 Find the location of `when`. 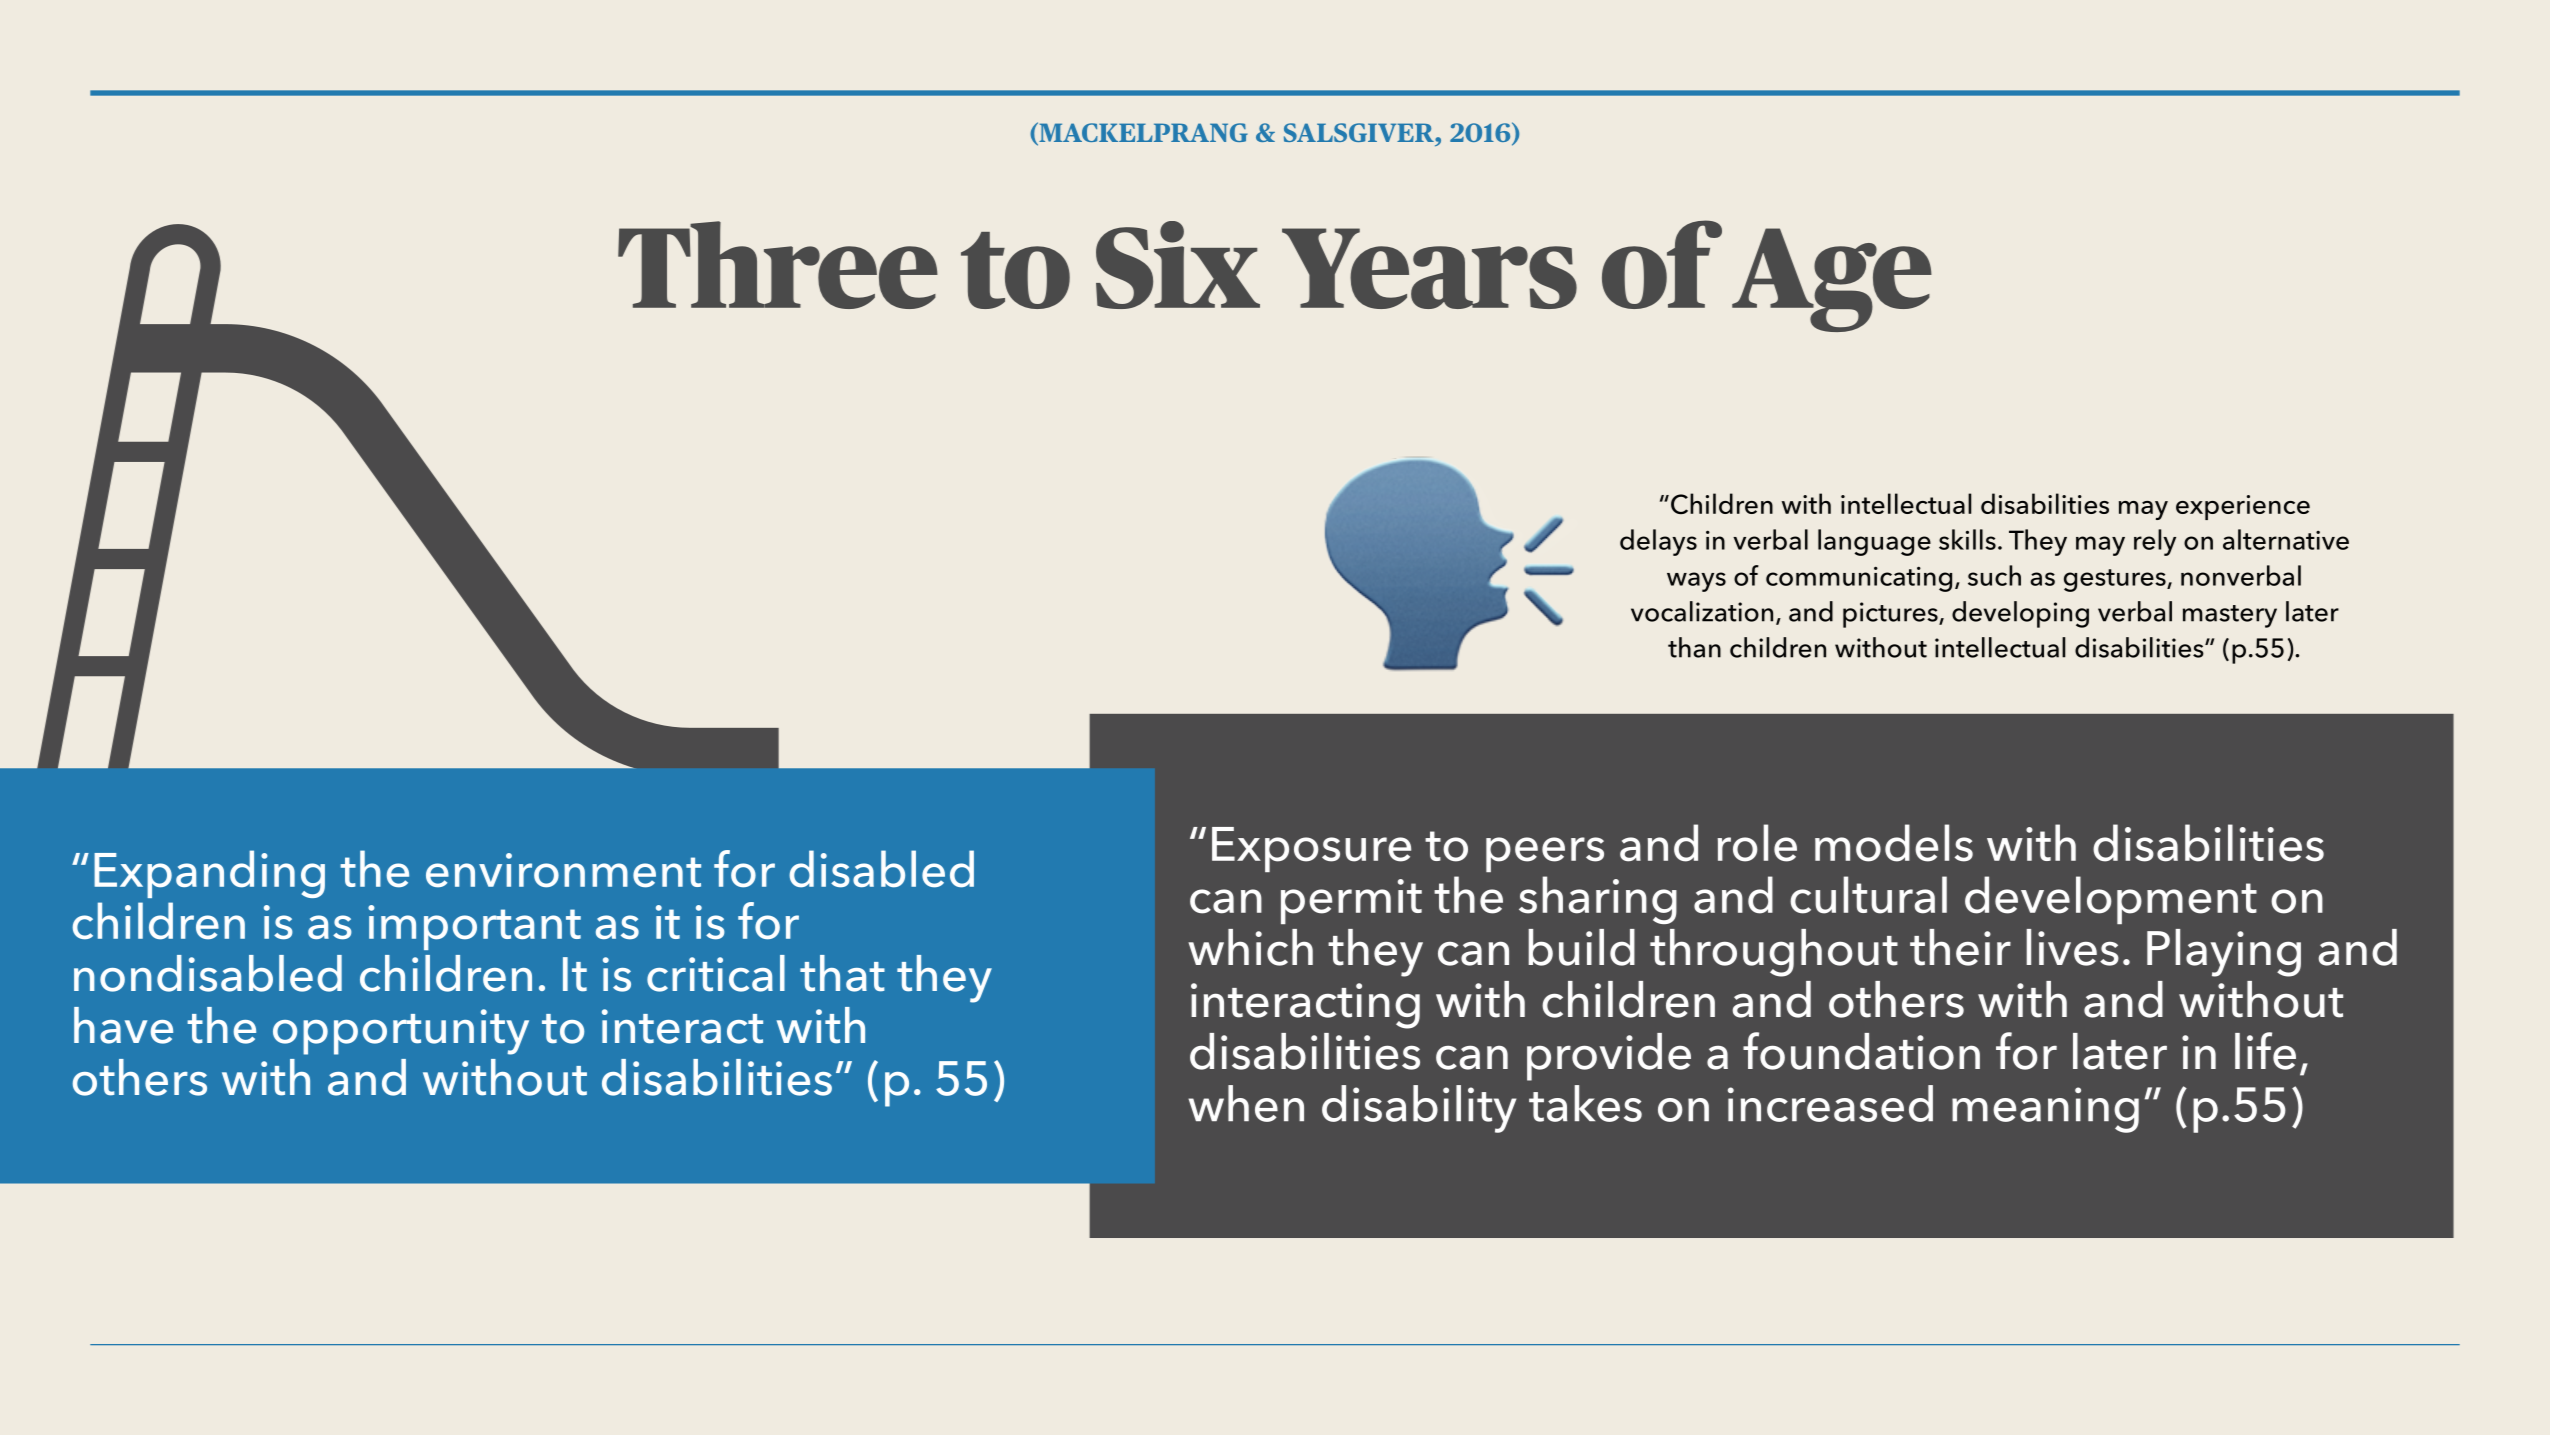

when is located at coordinates (1246, 1103).
